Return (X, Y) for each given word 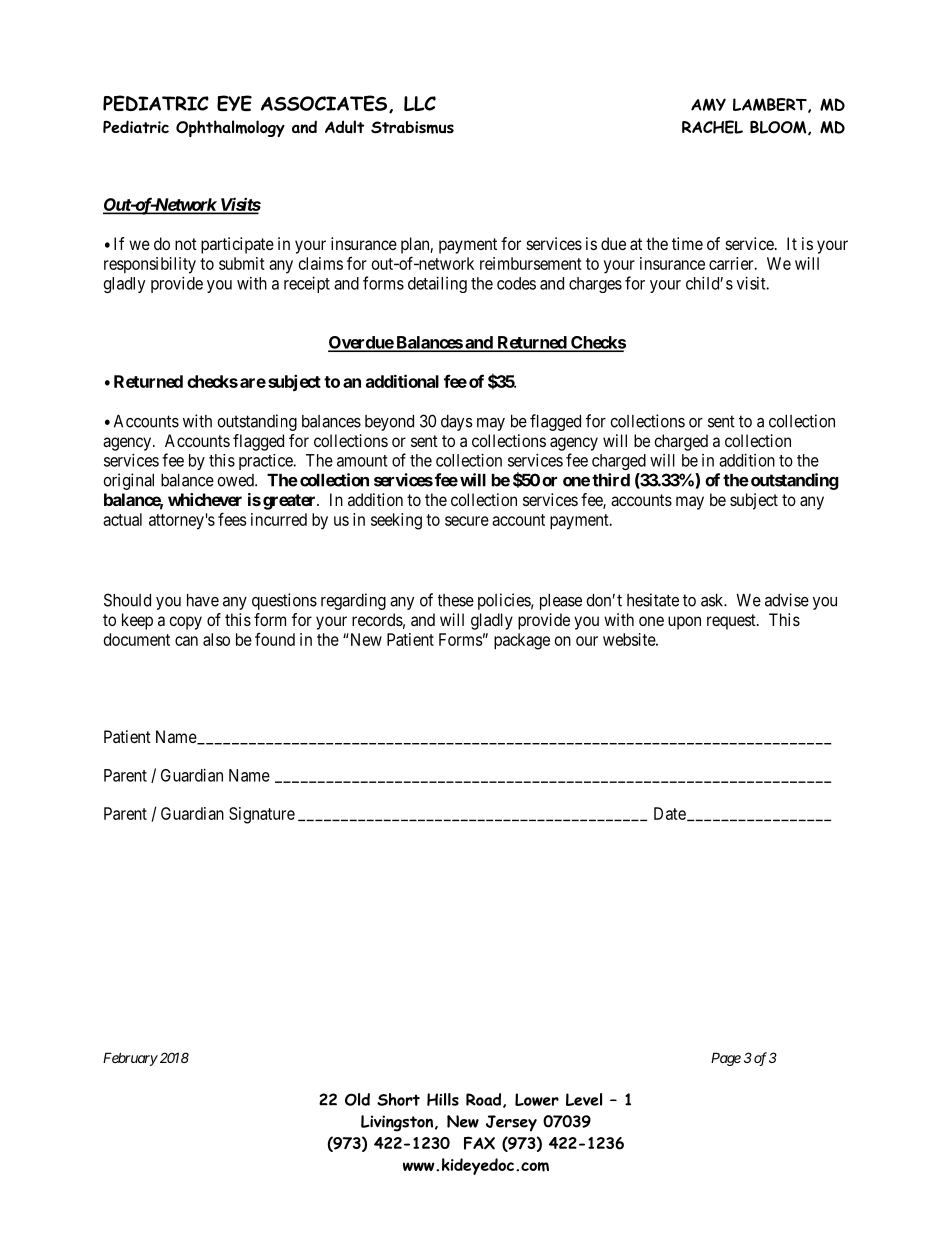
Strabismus (412, 127)
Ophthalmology (230, 128)
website (630, 639)
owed (236, 480)
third (611, 480)
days (457, 423)
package (522, 641)
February (130, 1059)
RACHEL (712, 127)
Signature (262, 815)
